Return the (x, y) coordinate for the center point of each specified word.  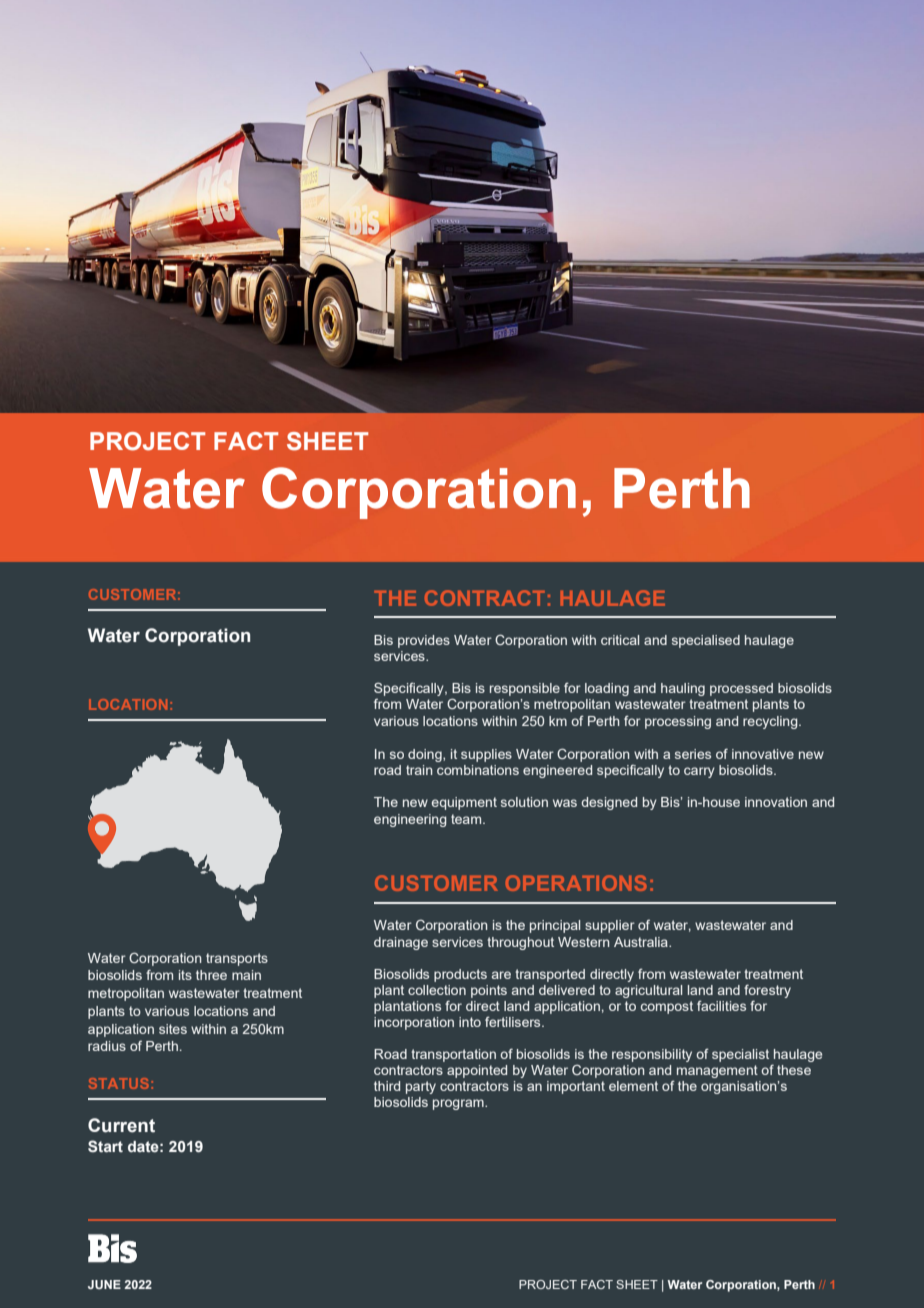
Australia (642, 942)
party (421, 1087)
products (460, 975)
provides (424, 641)
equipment (464, 803)
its (185, 975)
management (717, 1071)
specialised (706, 641)
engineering (410, 820)
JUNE (104, 1284)
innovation (776, 802)
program (459, 1104)
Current (121, 1125)
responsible (525, 689)
